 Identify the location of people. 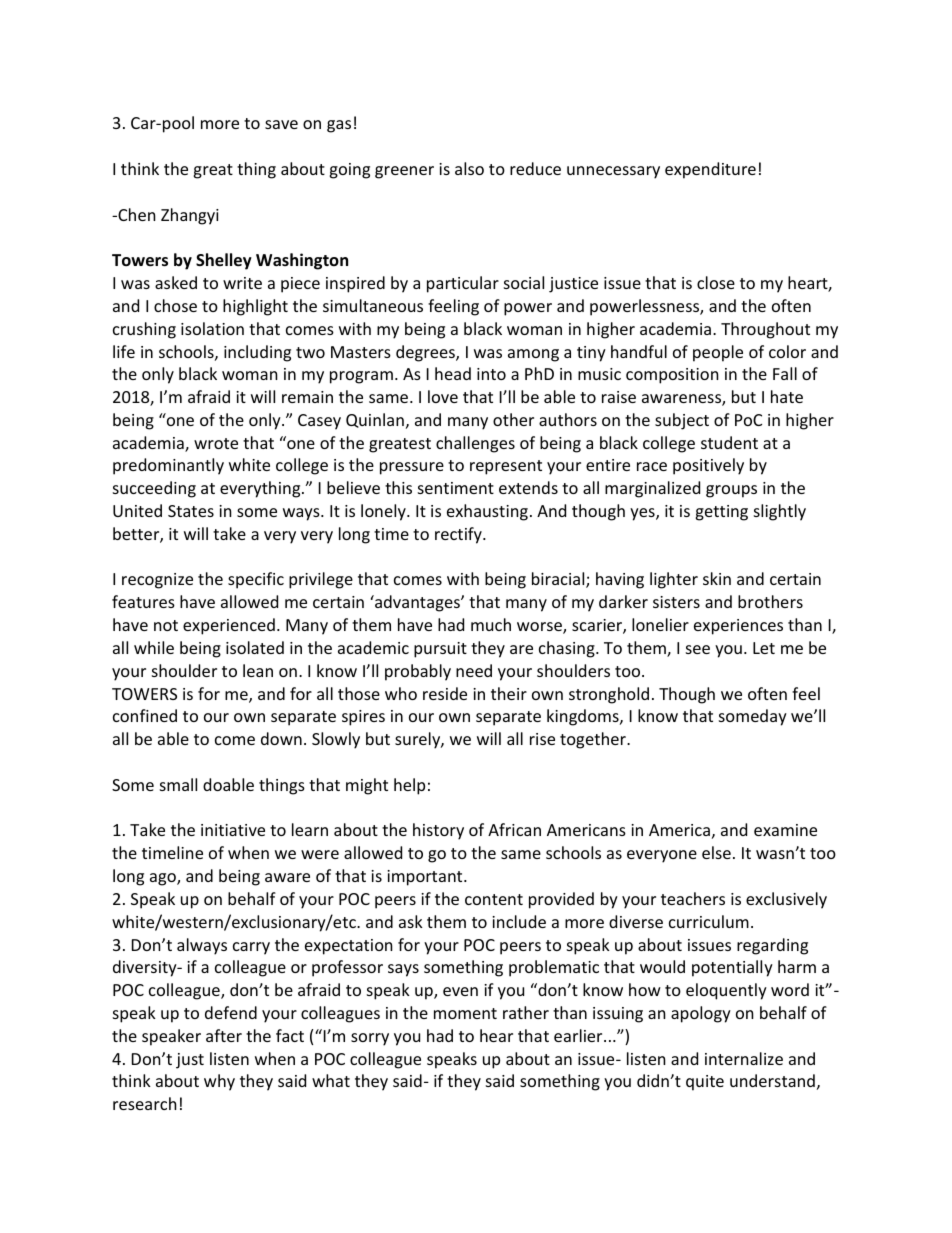
(718, 353).
